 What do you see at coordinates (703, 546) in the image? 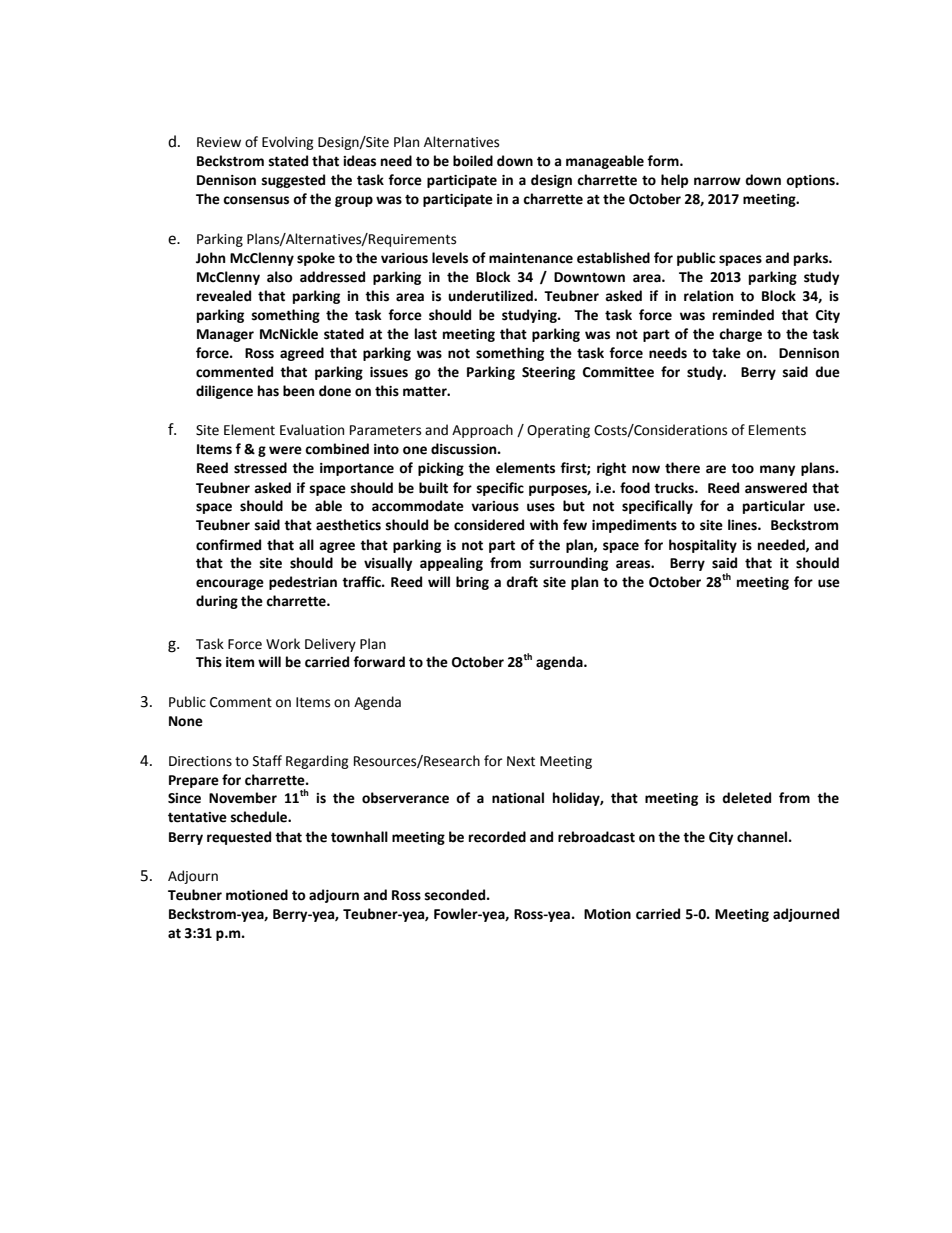
I see `hospitality` at bounding box center [703, 546].
